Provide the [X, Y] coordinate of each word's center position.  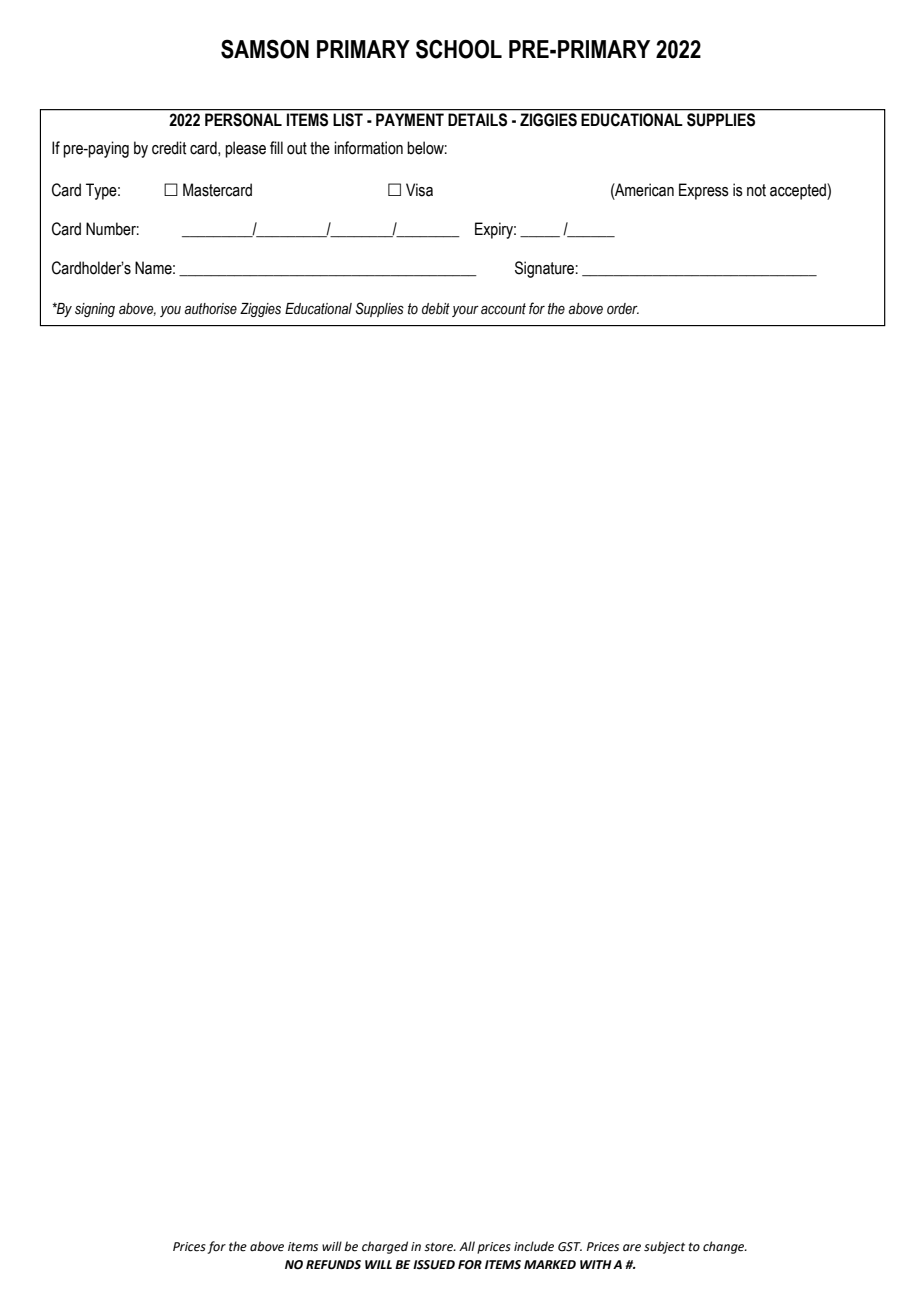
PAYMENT [410, 119]
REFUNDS [333, 1265]
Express [704, 191]
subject [664, 1247]
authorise [211, 309]
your [465, 311]
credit [169, 148]
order [623, 308]
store [440, 1247]
